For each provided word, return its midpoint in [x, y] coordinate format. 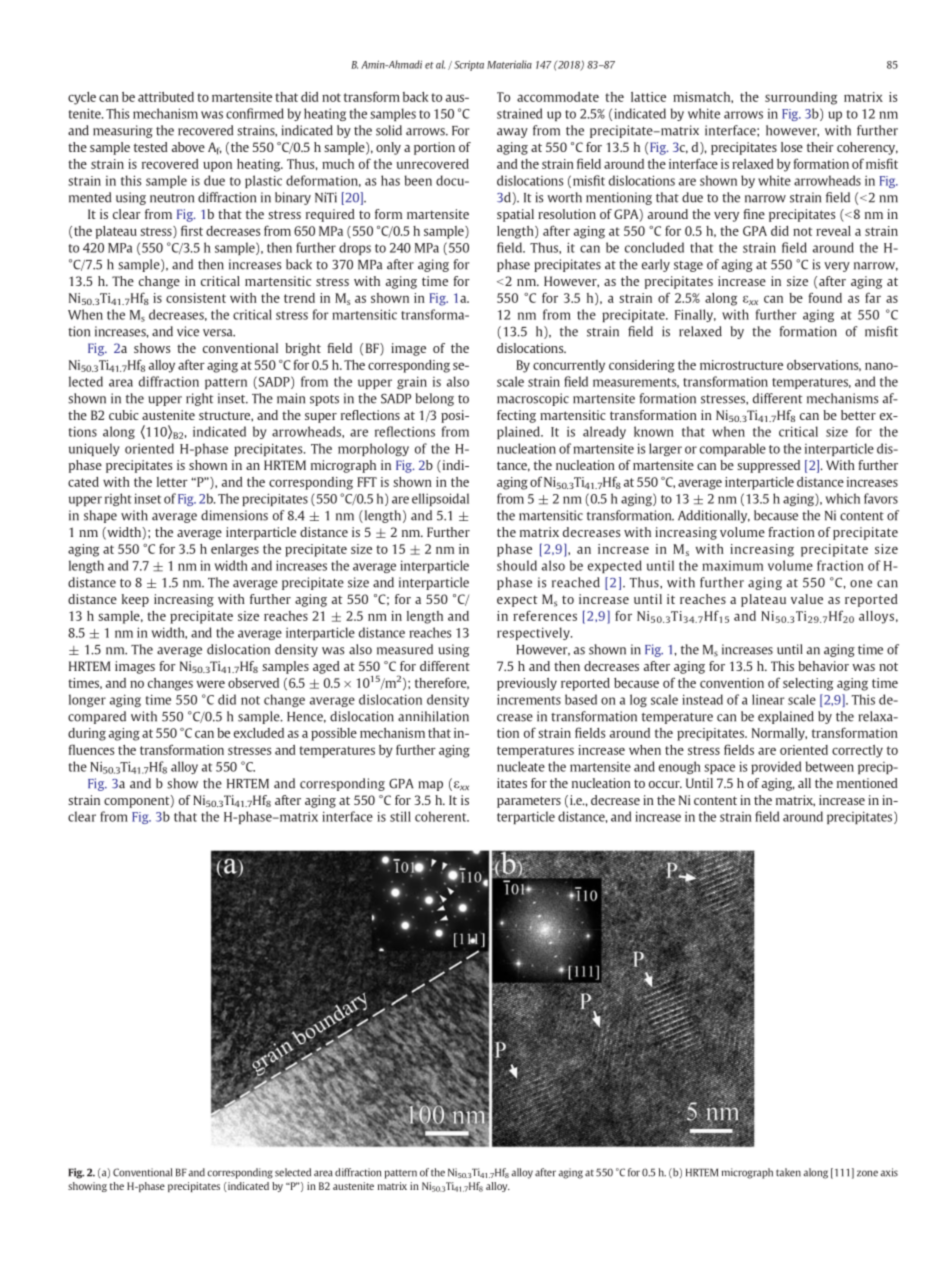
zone [867, 1173]
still [400, 816]
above [188, 147]
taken [788, 1172]
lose [792, 147]
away [512, 133]
